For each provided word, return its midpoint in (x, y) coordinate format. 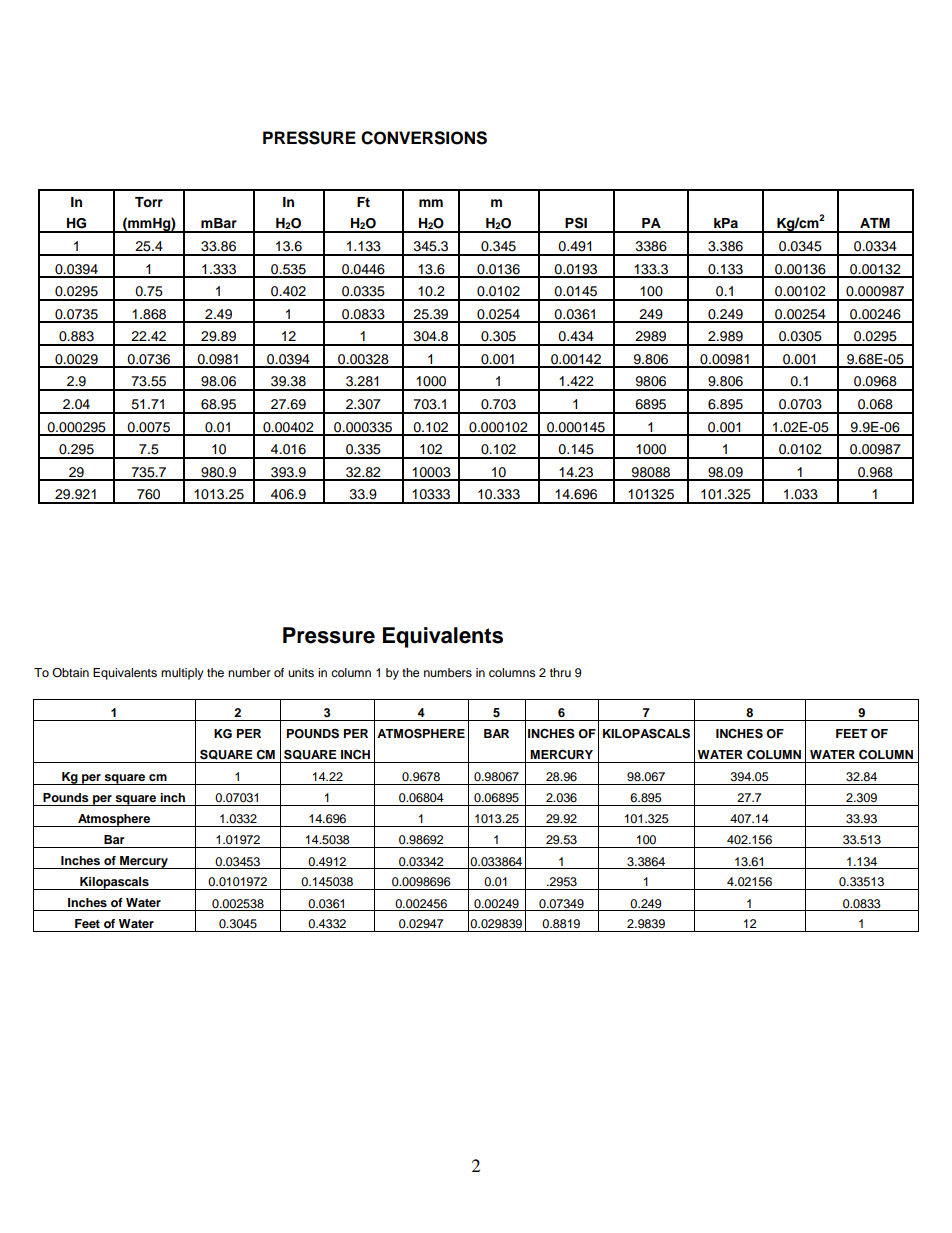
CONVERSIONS (424, 138)
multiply (182, 674)
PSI (576, 223)
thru (560, 672)
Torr (149, 202)
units (301, 672)
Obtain (70, 672)
